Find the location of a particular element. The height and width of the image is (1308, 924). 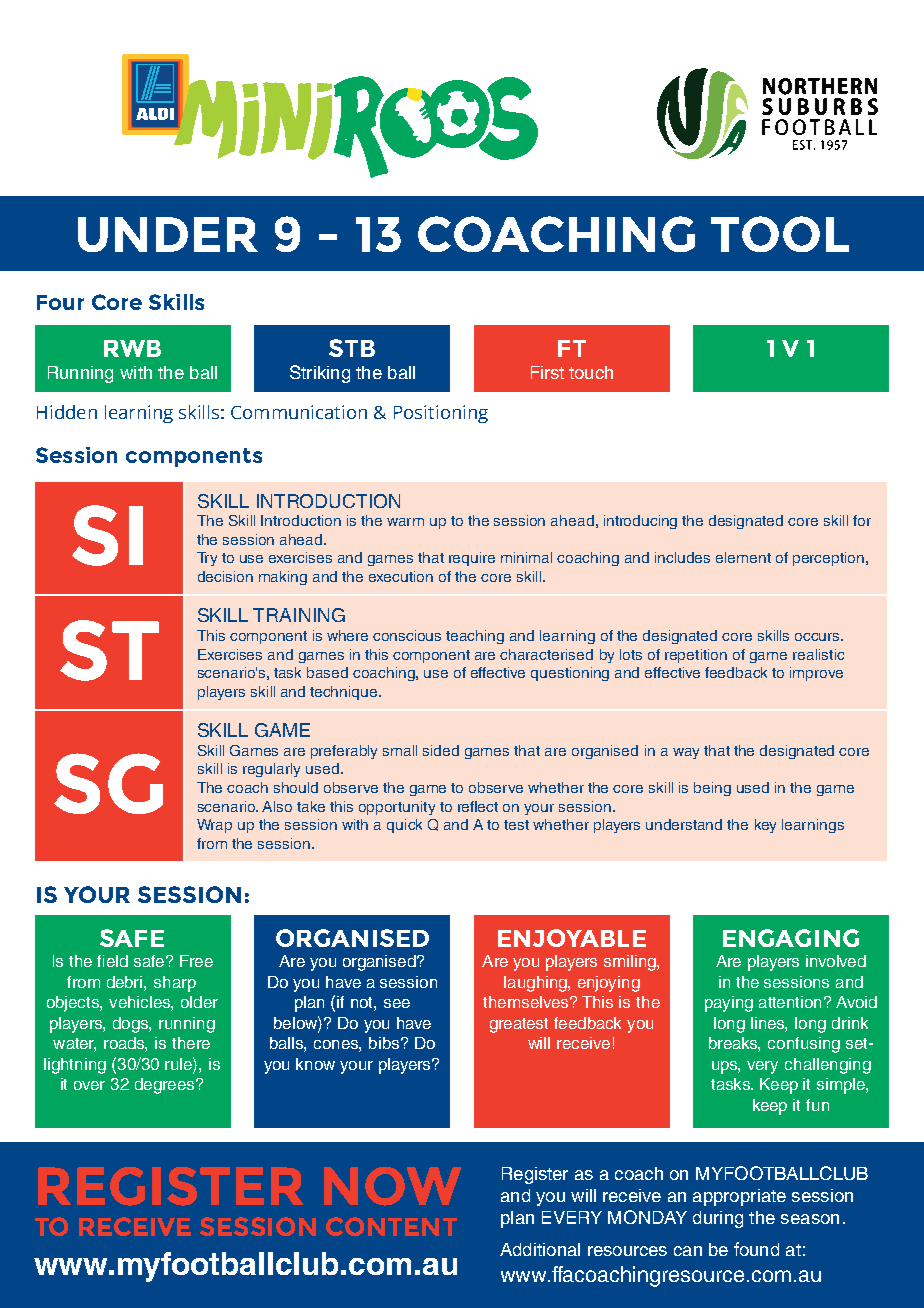

require is located at coordinates (472, 559).
